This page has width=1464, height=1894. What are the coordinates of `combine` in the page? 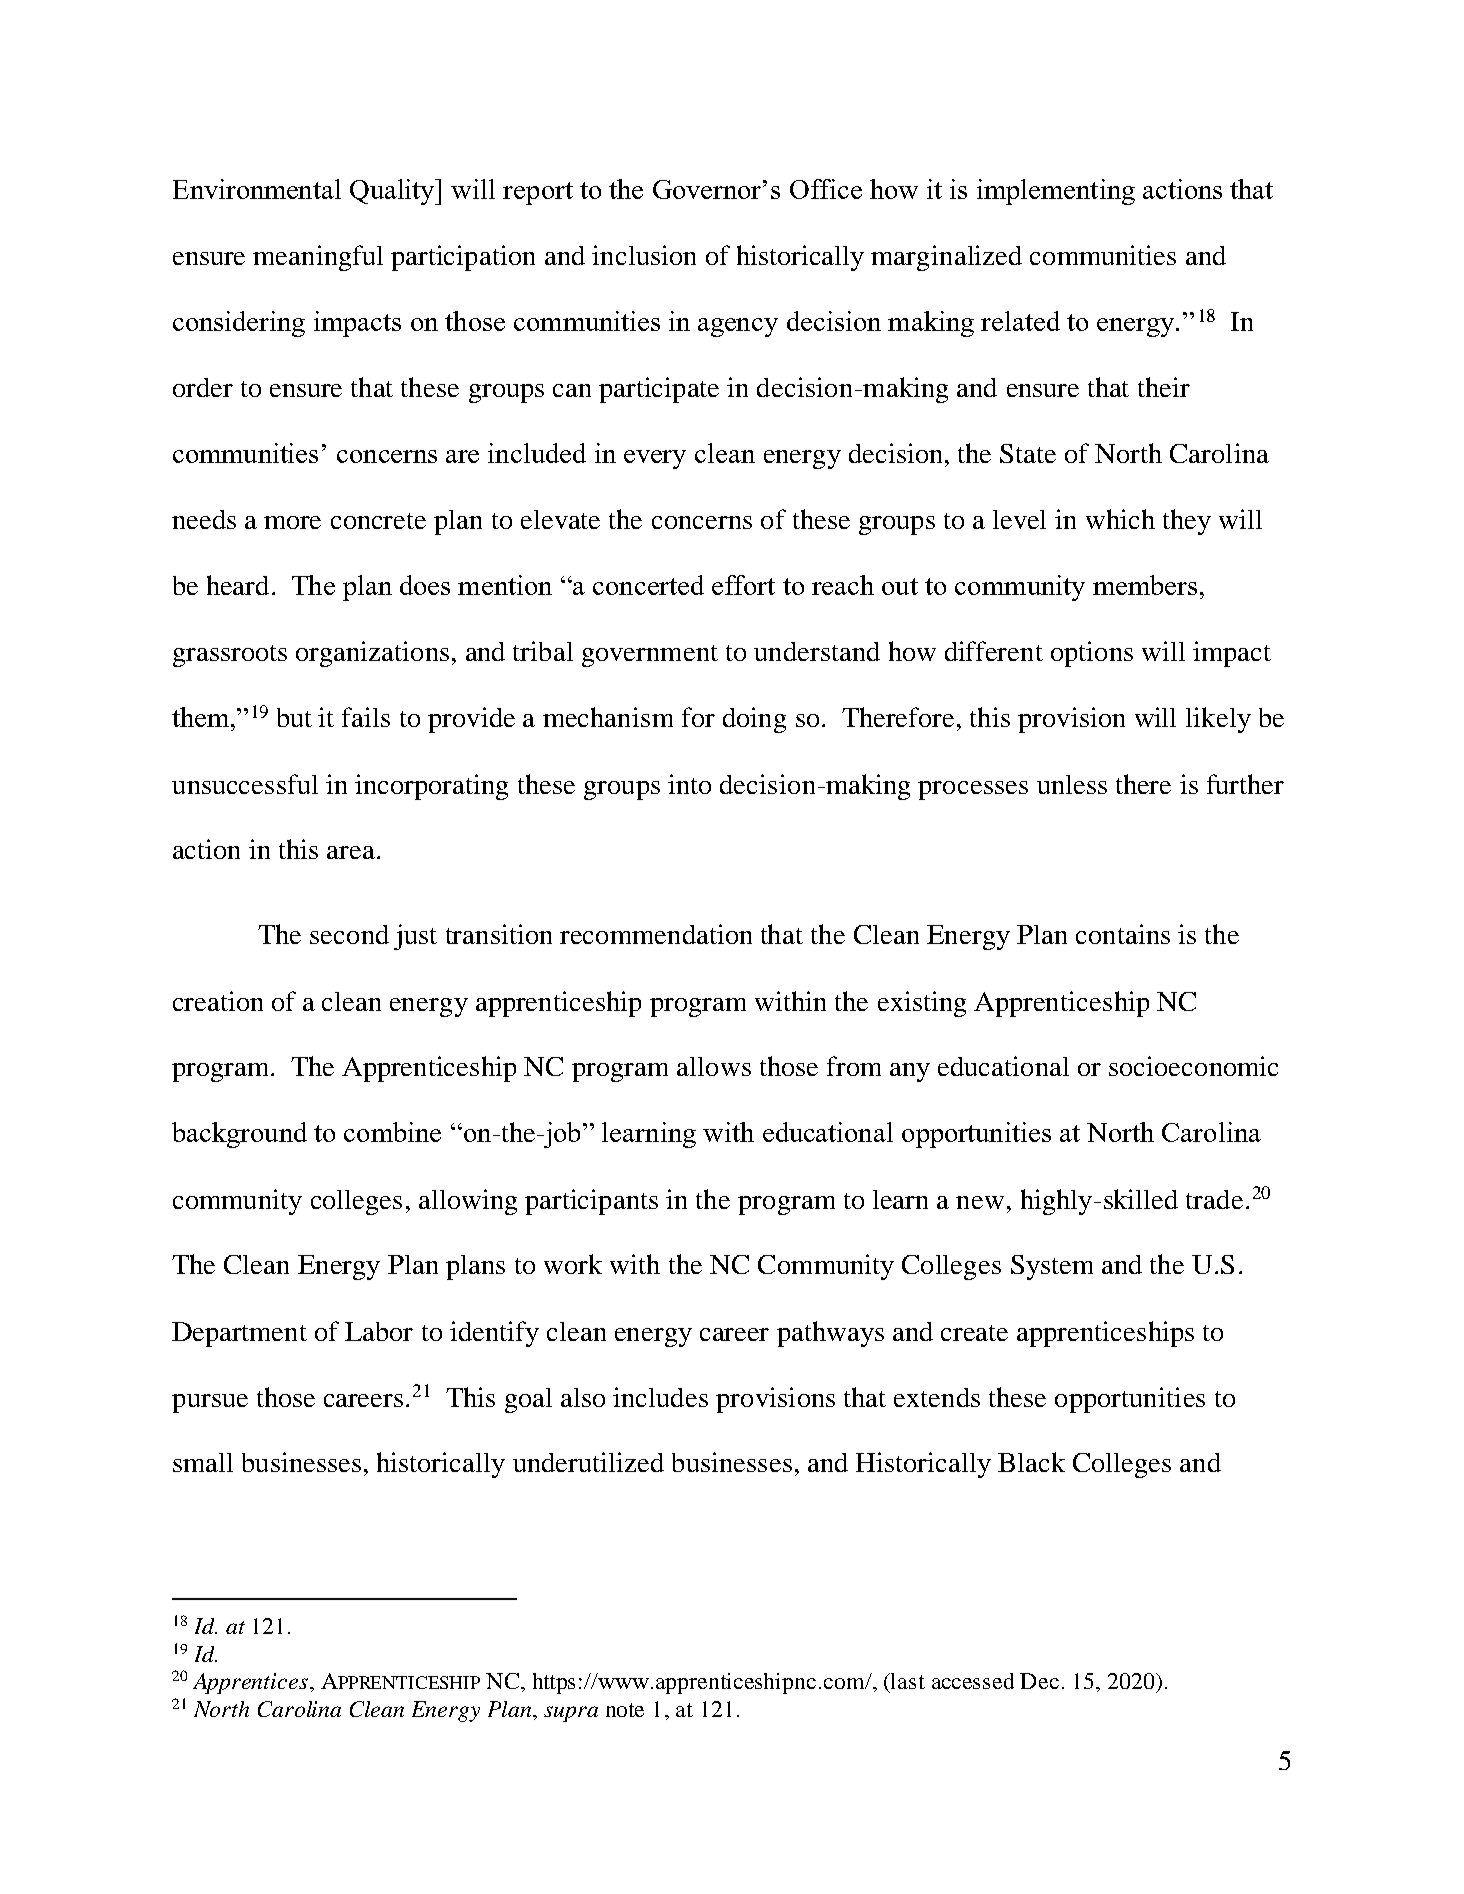 It's located at (392, 1132).
